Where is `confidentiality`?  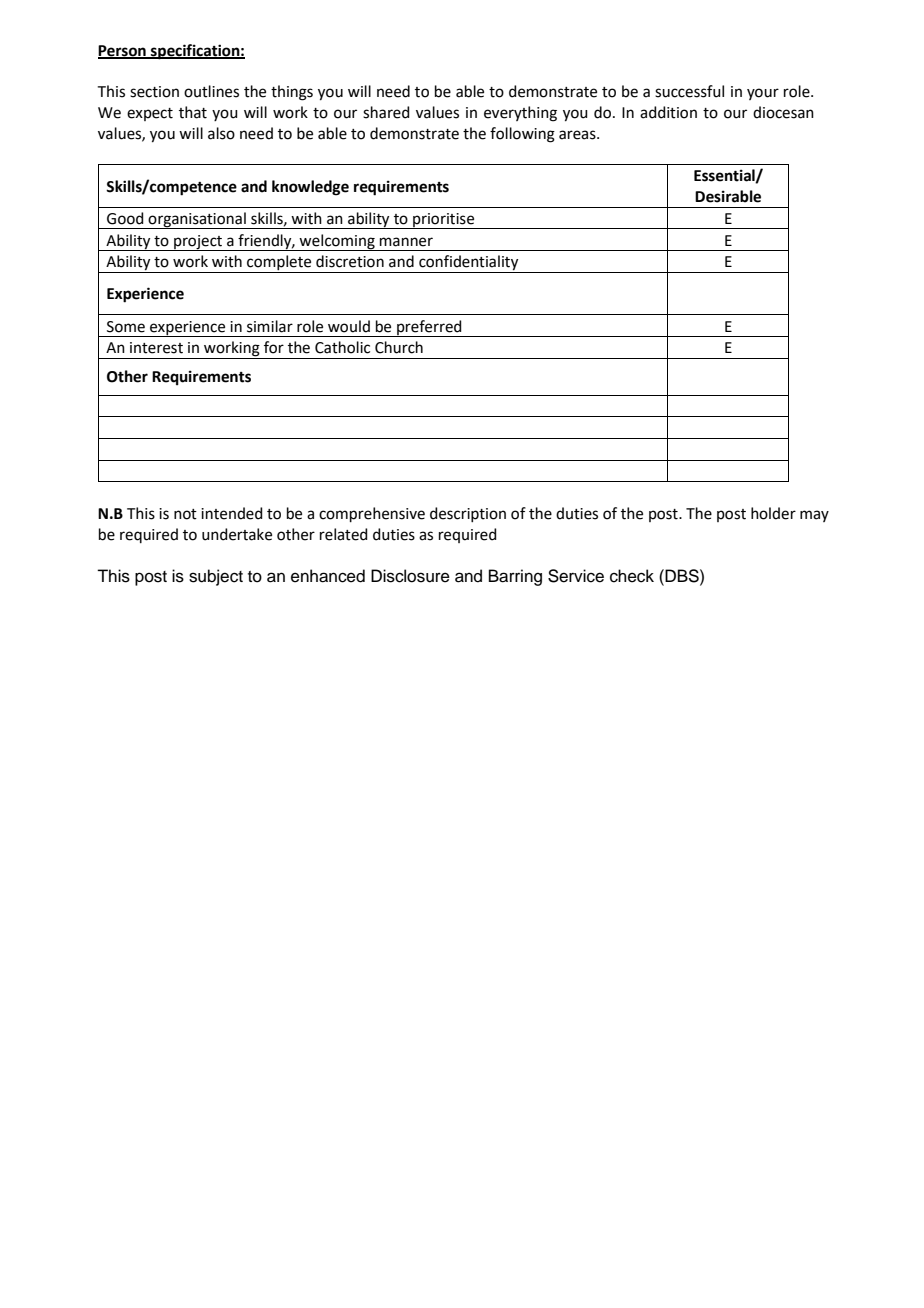 confidentiality is located at coordinates (469, 264).
